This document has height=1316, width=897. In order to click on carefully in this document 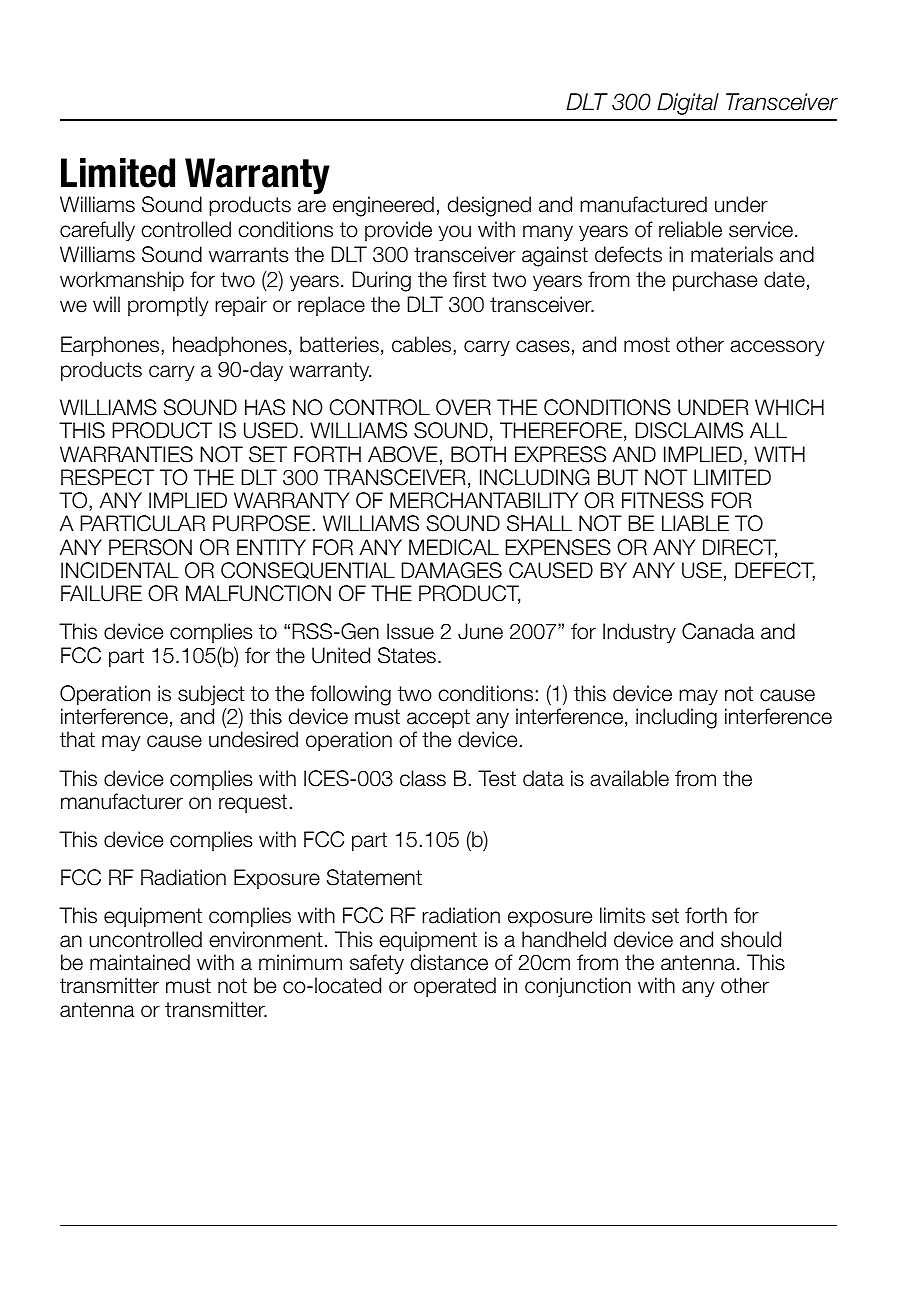, I will do `click(97, 231)`.
